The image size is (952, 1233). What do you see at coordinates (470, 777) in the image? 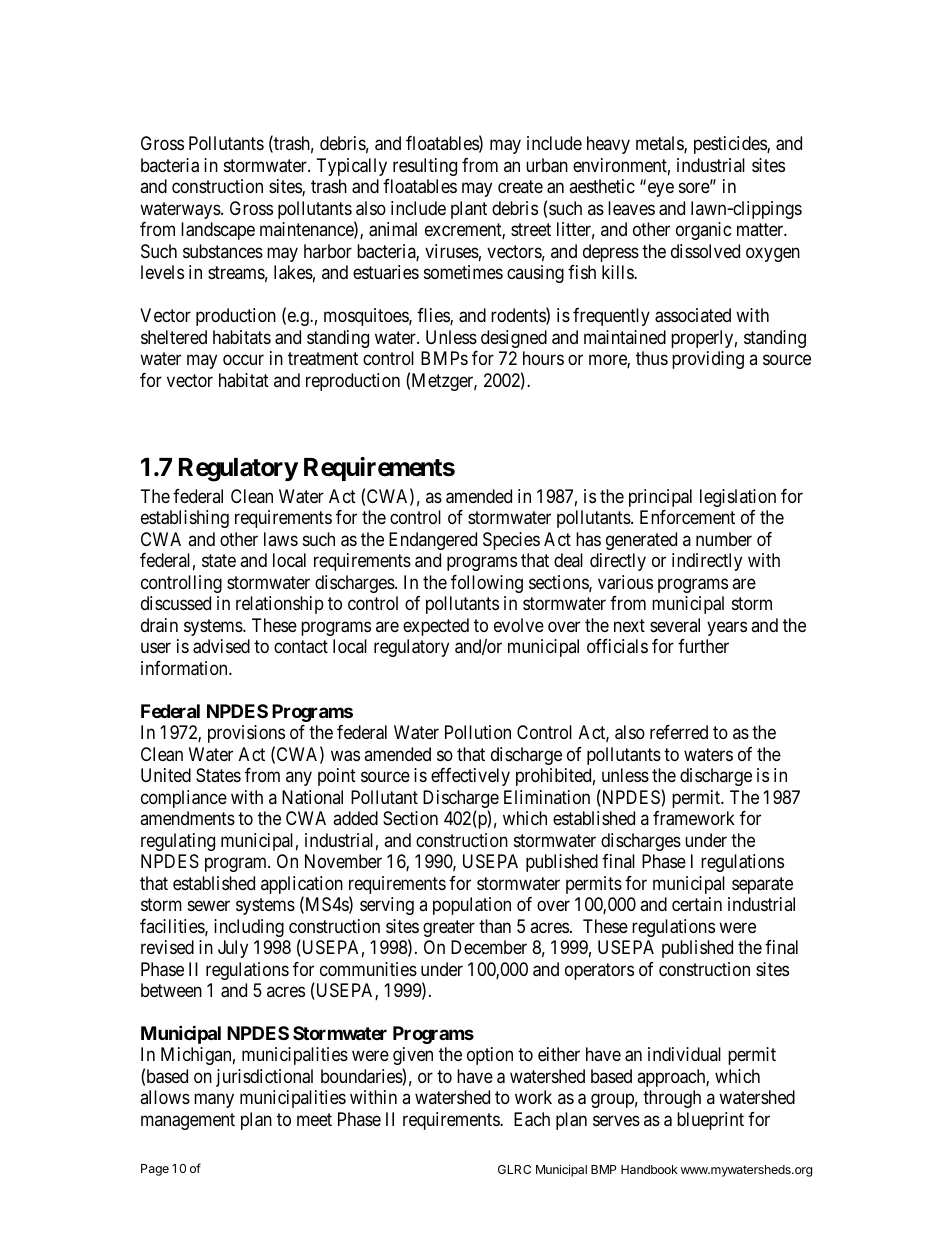
I see `effectively` at bounding box center [470, 777].
